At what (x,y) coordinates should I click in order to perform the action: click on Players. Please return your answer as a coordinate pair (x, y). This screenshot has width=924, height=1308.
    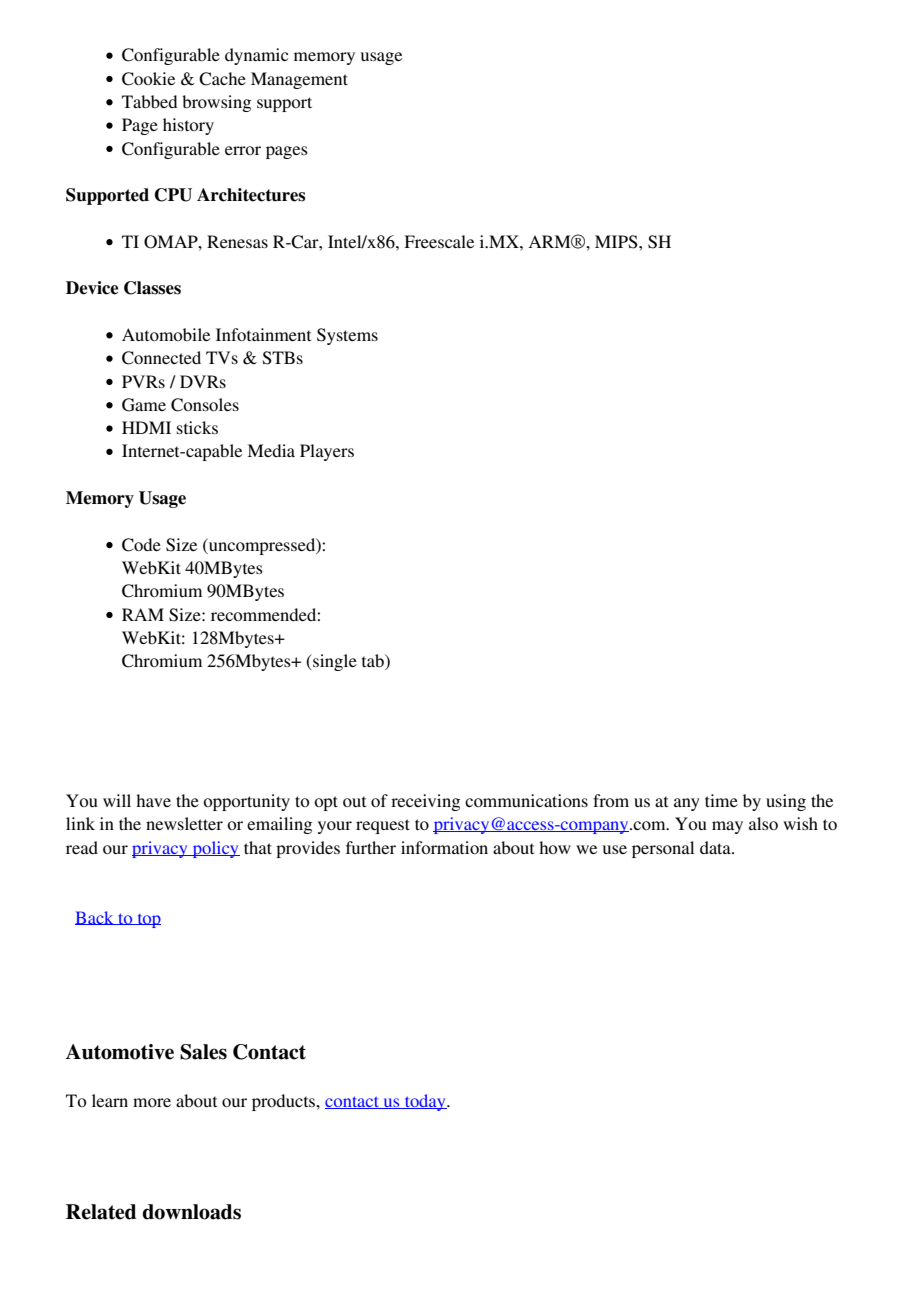
    Looking at the image, I should click on (327, 452).
